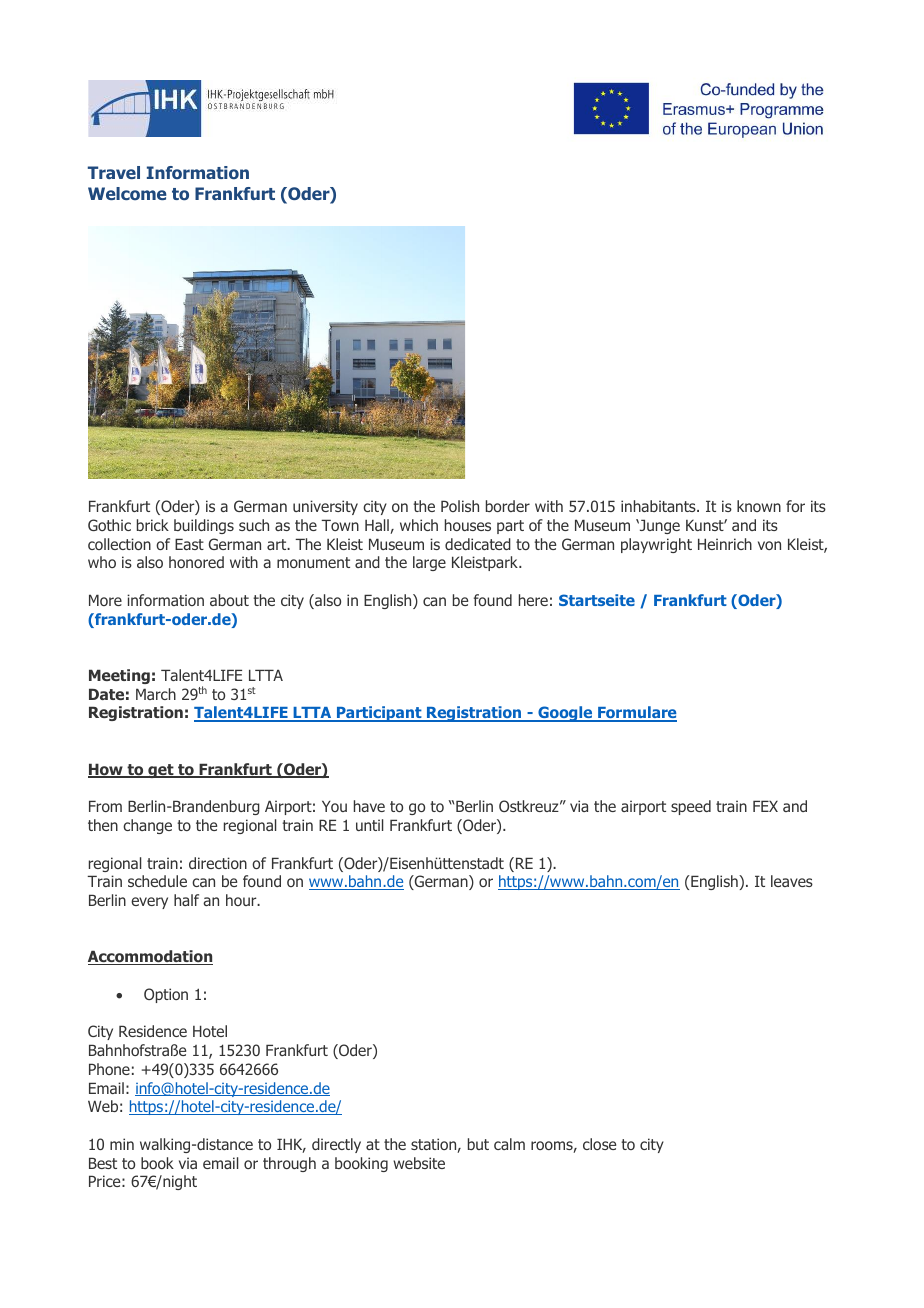  What do you see at coordinates (478, 1144) in the page?
I see `but` at bounding box center [478, 1144].
